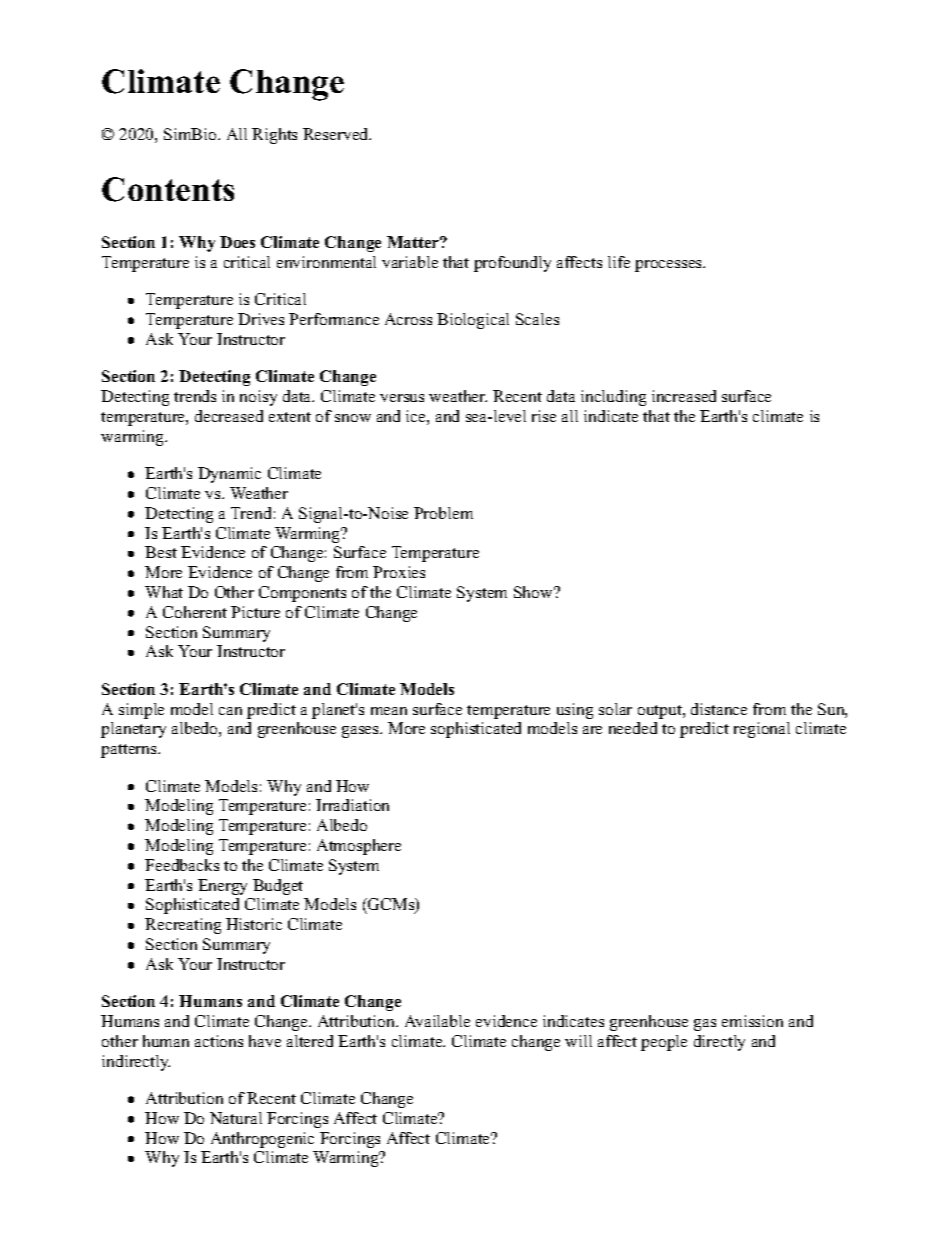 The image size is (952, 1233). Describe the element at coordinates (633, 728) in the screenshot. I see `needed` at that location.
